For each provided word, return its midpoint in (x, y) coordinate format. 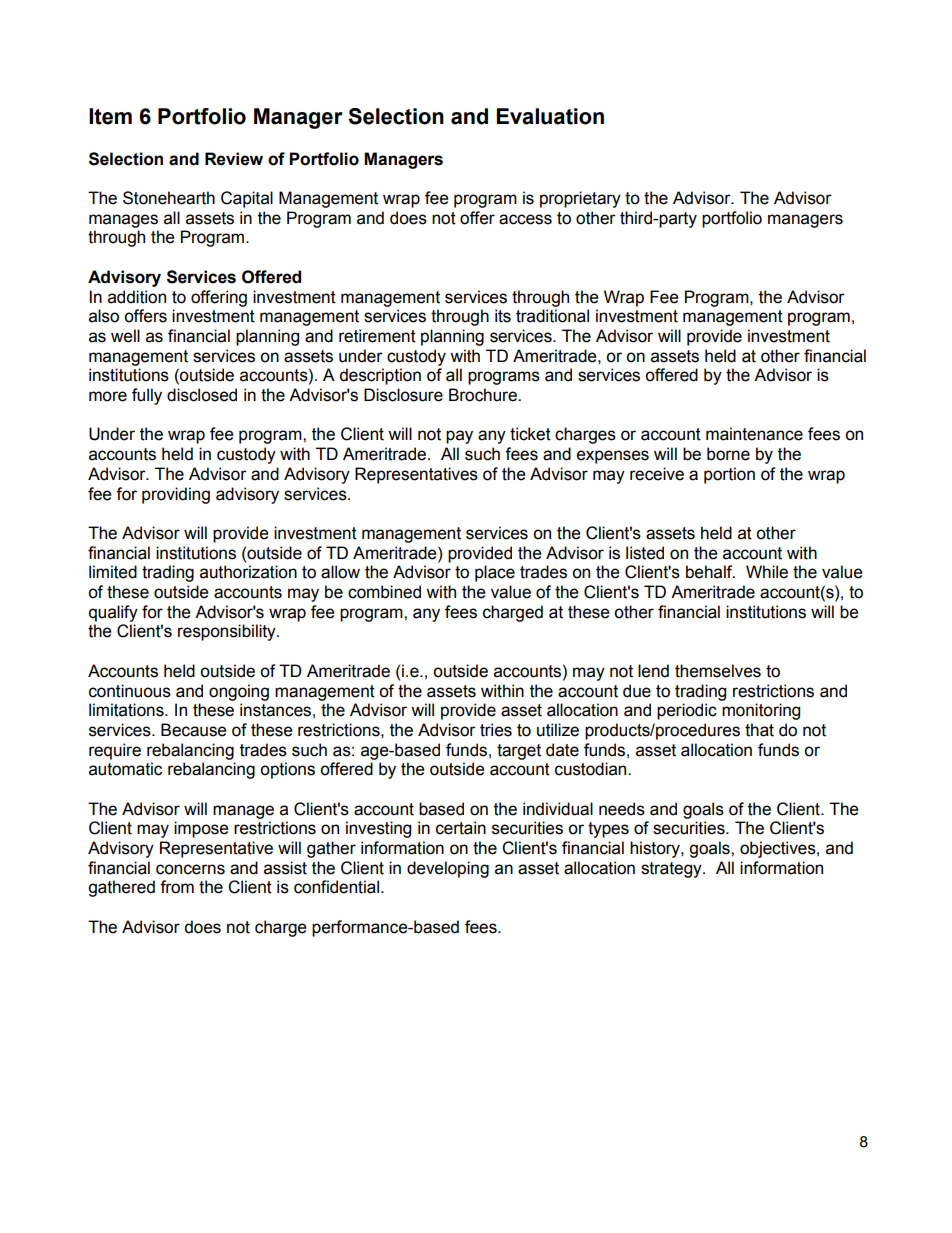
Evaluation (550, 116)
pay (459, 437)
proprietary (580, 199)
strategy (672, 870)
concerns (190, 869)
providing (176, 495)
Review (234, 159)
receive (657, 474)
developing (448, 869)
